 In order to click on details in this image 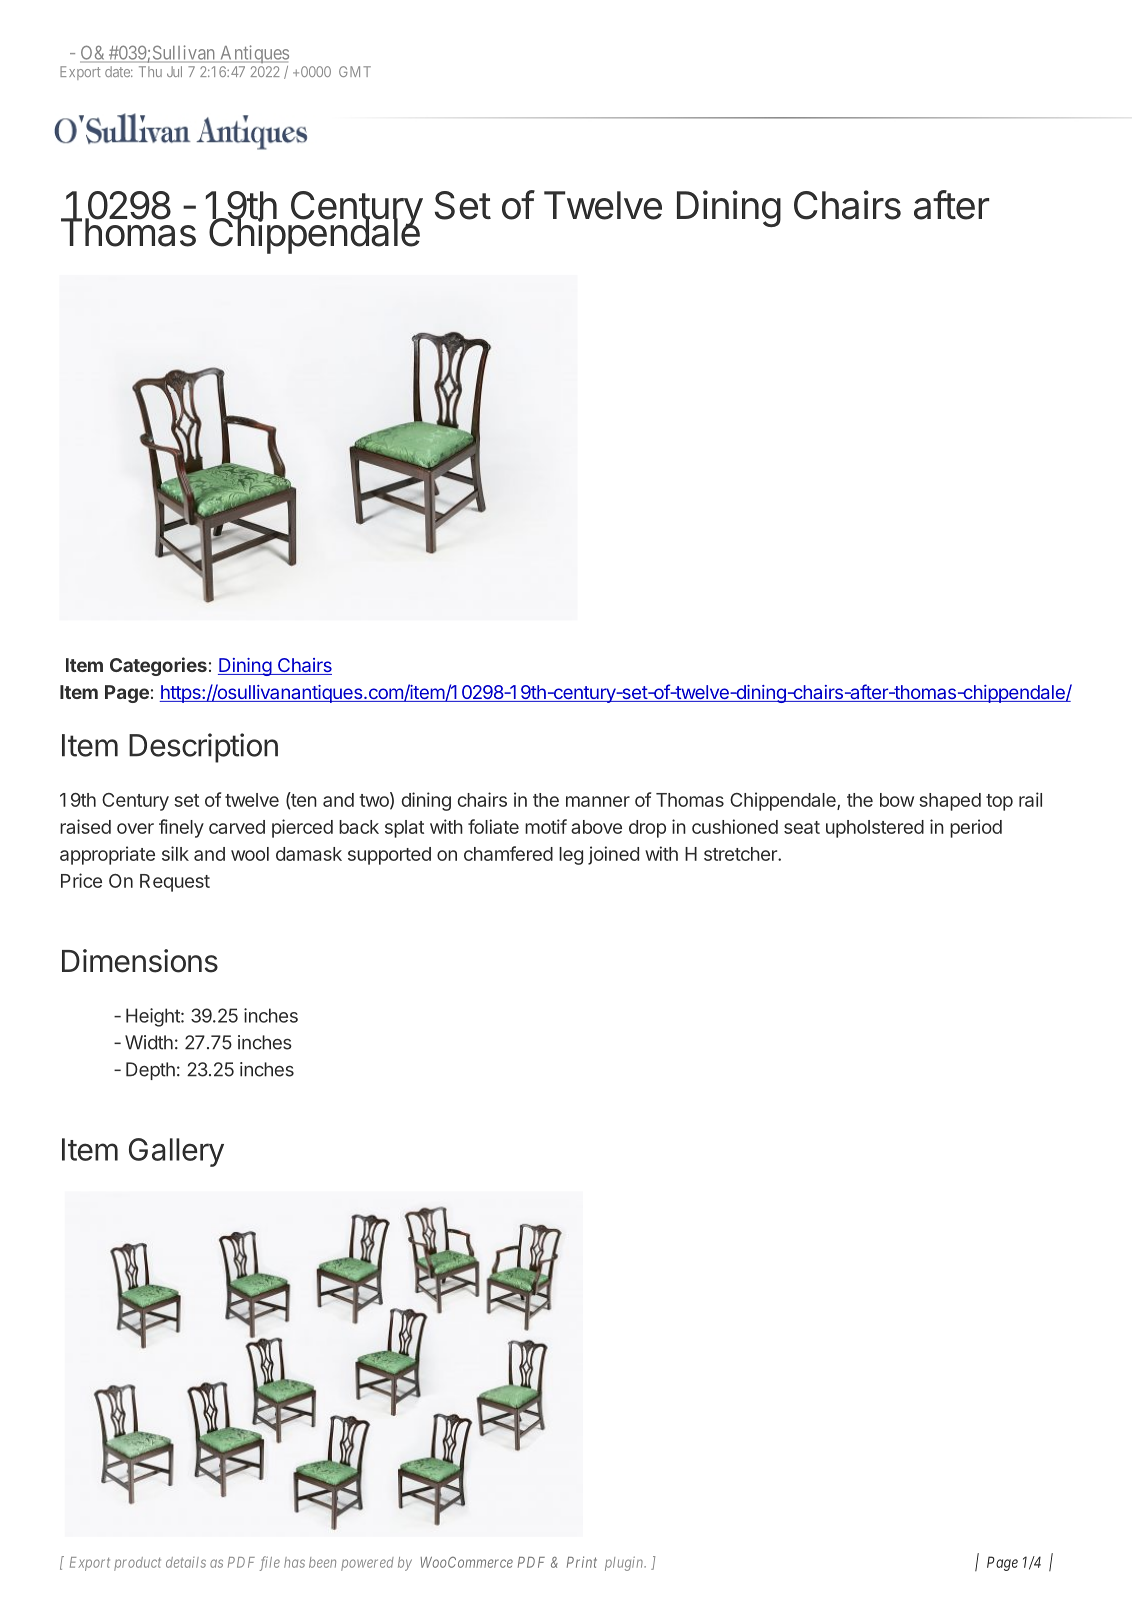, I will do `click(186, 1562)`.
